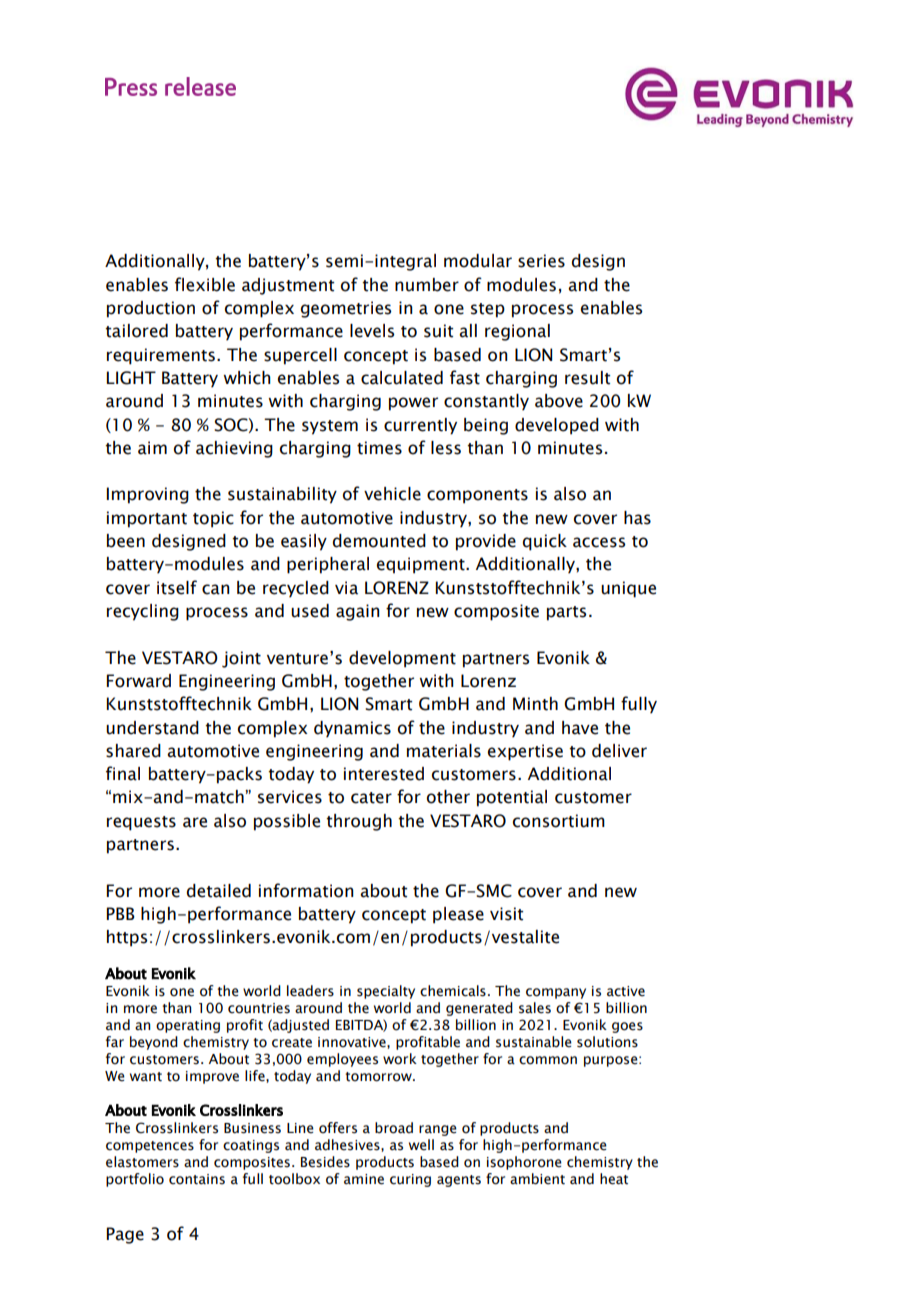  I want to click on interested, so click(384, 774).
